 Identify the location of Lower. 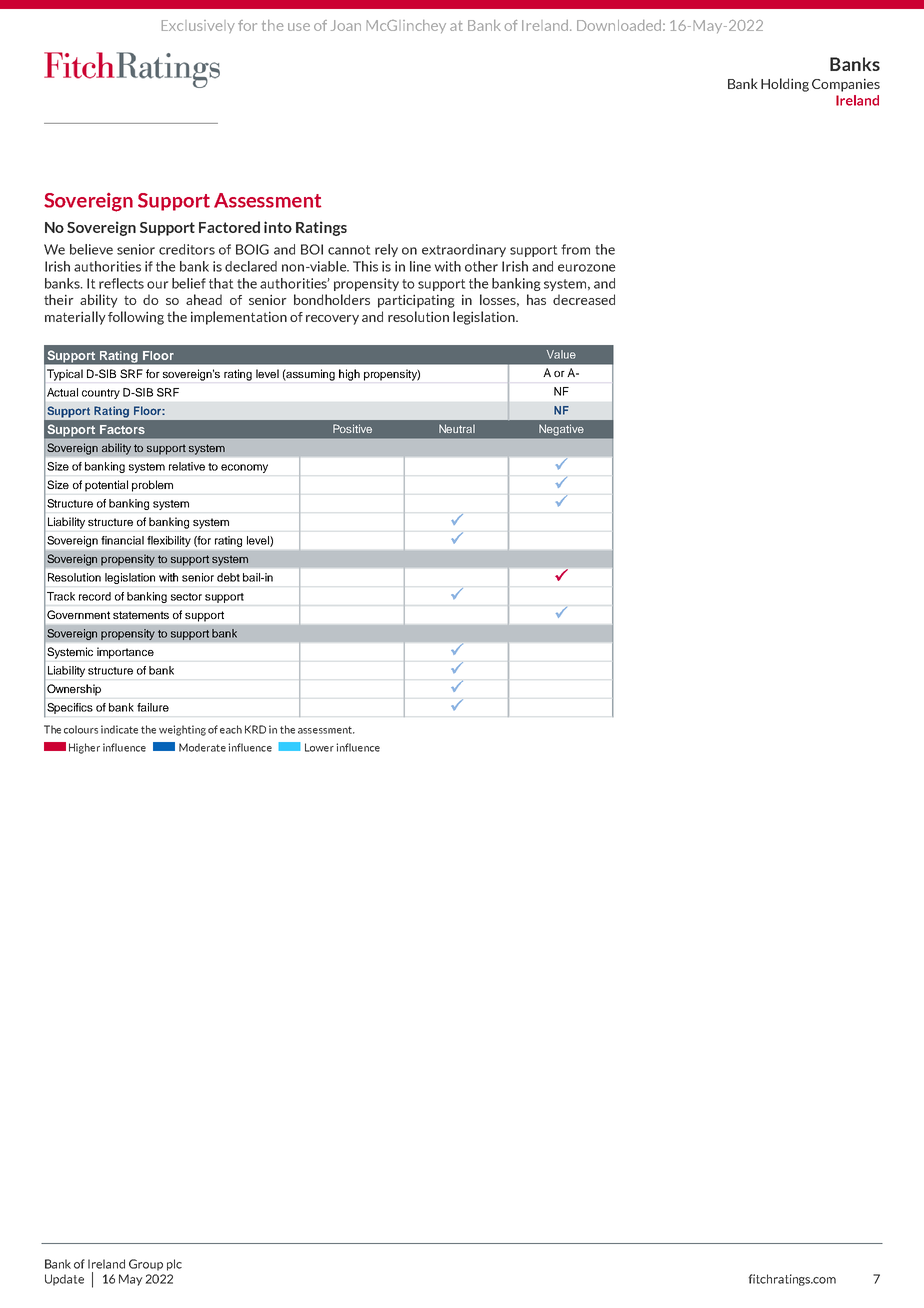
(319, 747).
